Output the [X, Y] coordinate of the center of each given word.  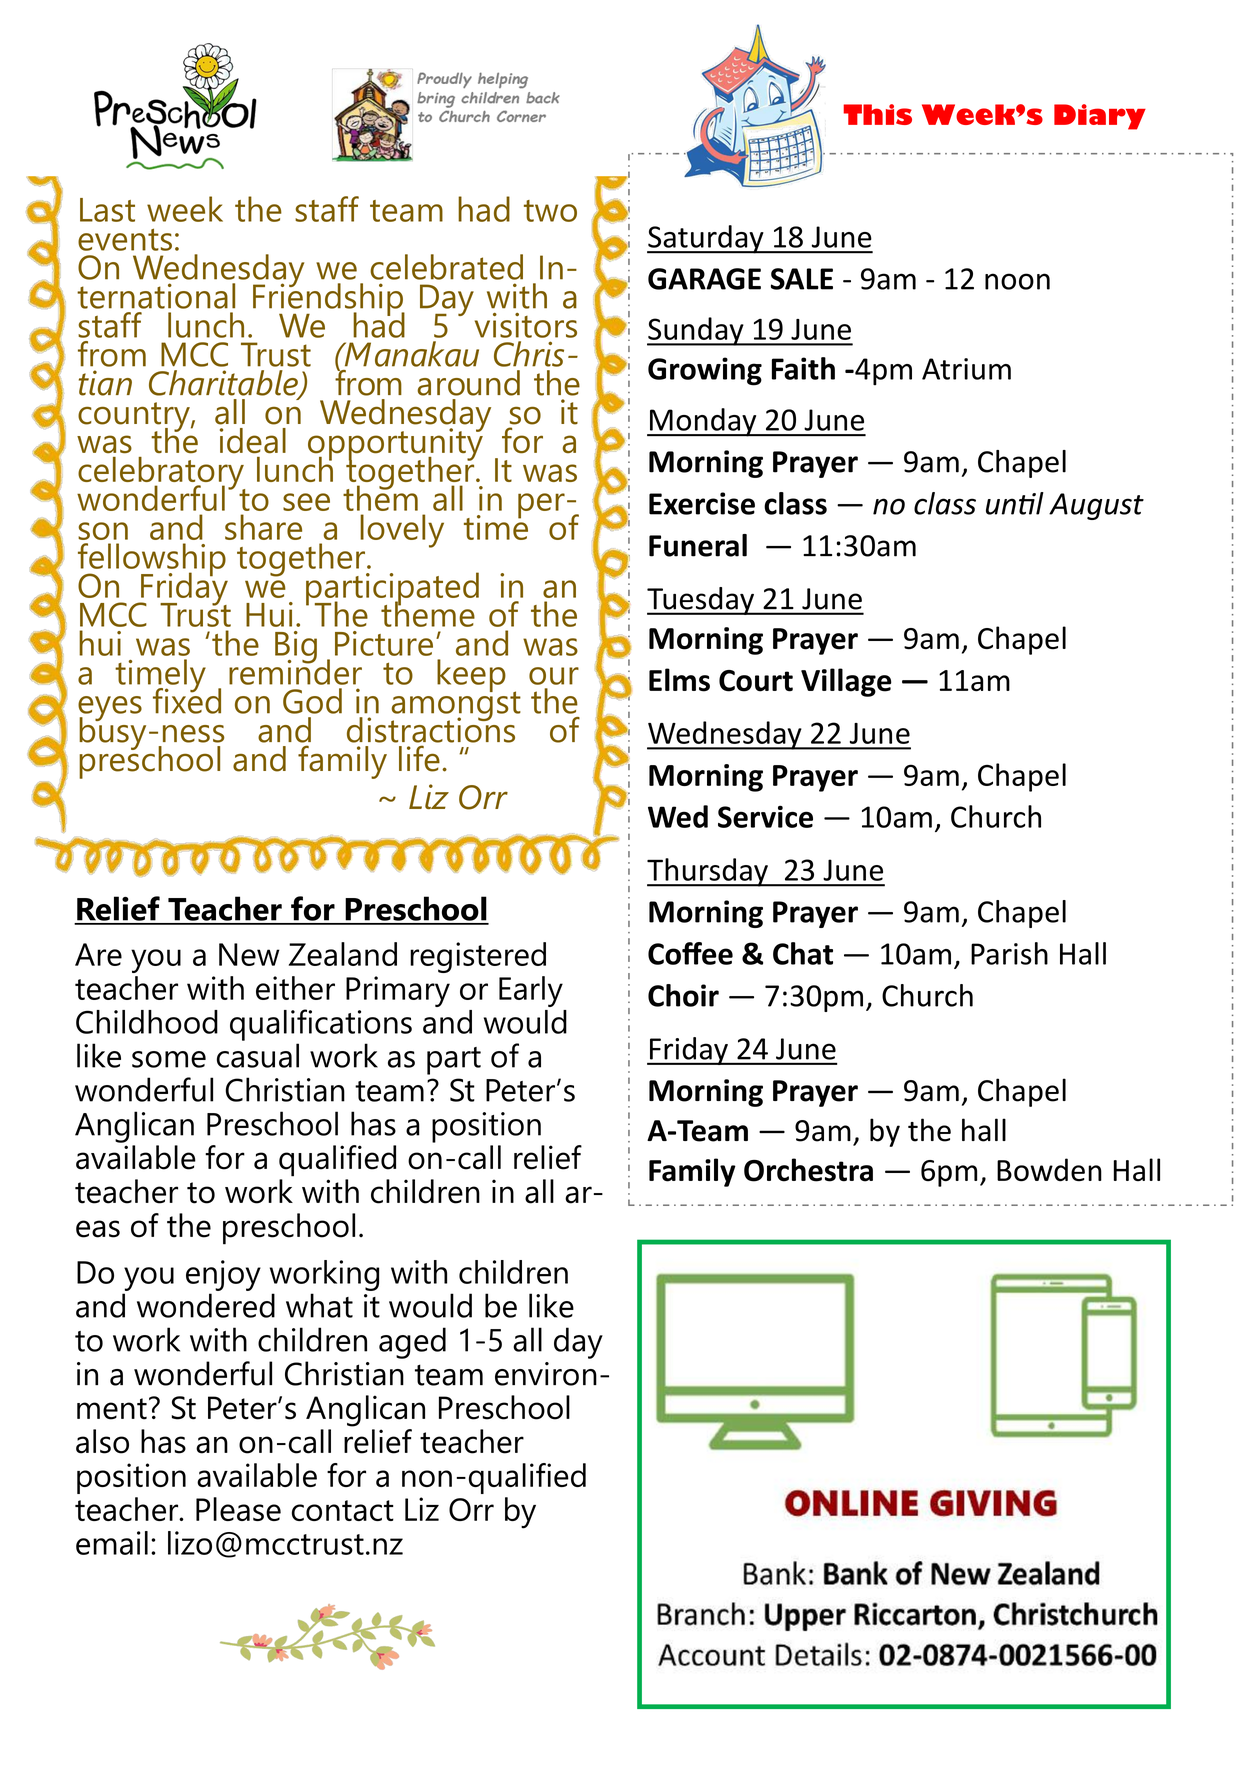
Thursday [708, 872]
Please [238, 1509]
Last [107, 210]
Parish [1009, 953]
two [550, 211]
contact [343, 1510]
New [249, 954]
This [877, 114]
